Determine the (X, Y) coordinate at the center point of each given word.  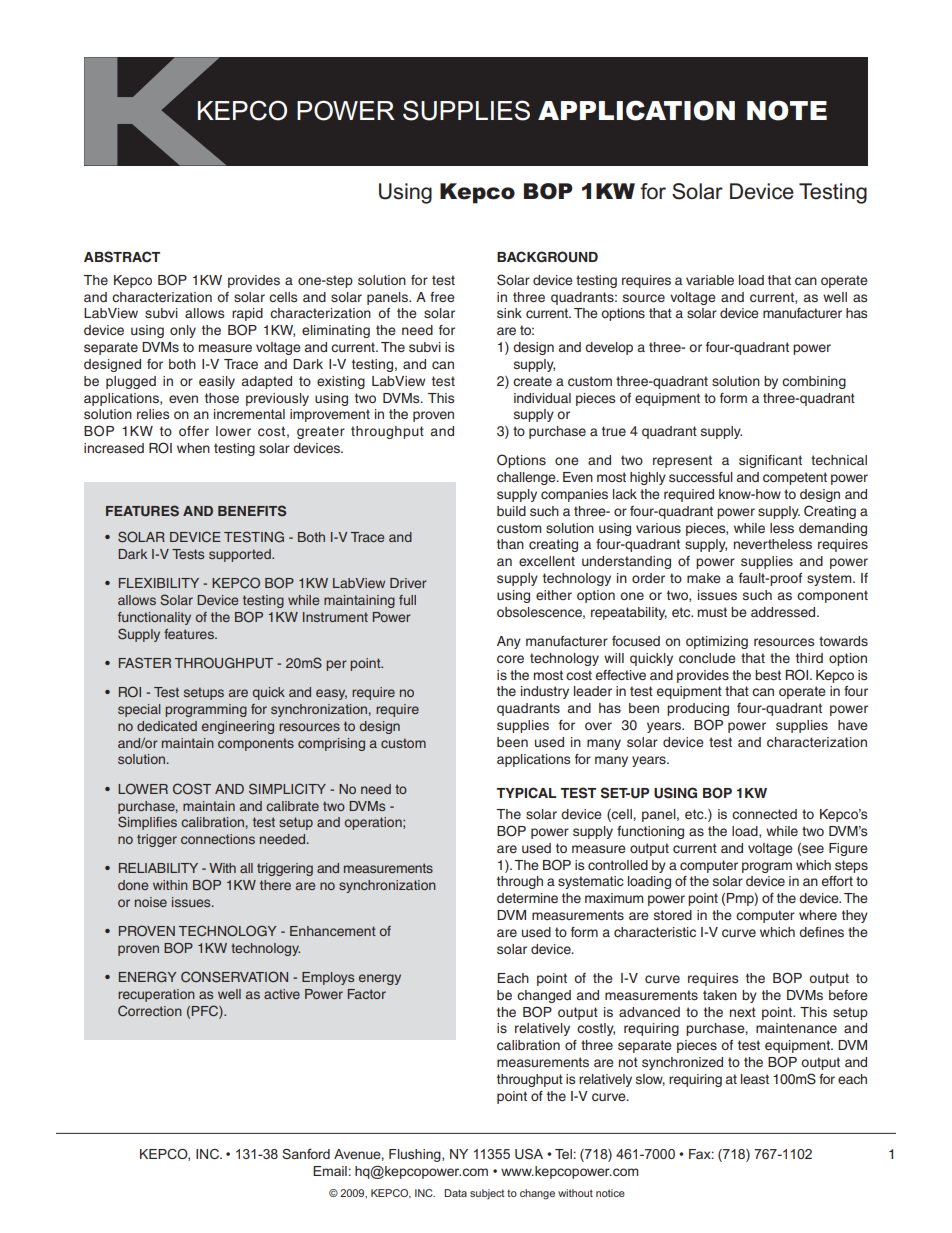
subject (487, 1194)
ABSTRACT (122, 257)
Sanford (306, 1154)
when (193, 448)
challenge (527, 478)
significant (770, 461)
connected (764, 814)
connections (218, 839)
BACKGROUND (547, 257)
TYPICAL (526, 793)
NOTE (787, 110)
